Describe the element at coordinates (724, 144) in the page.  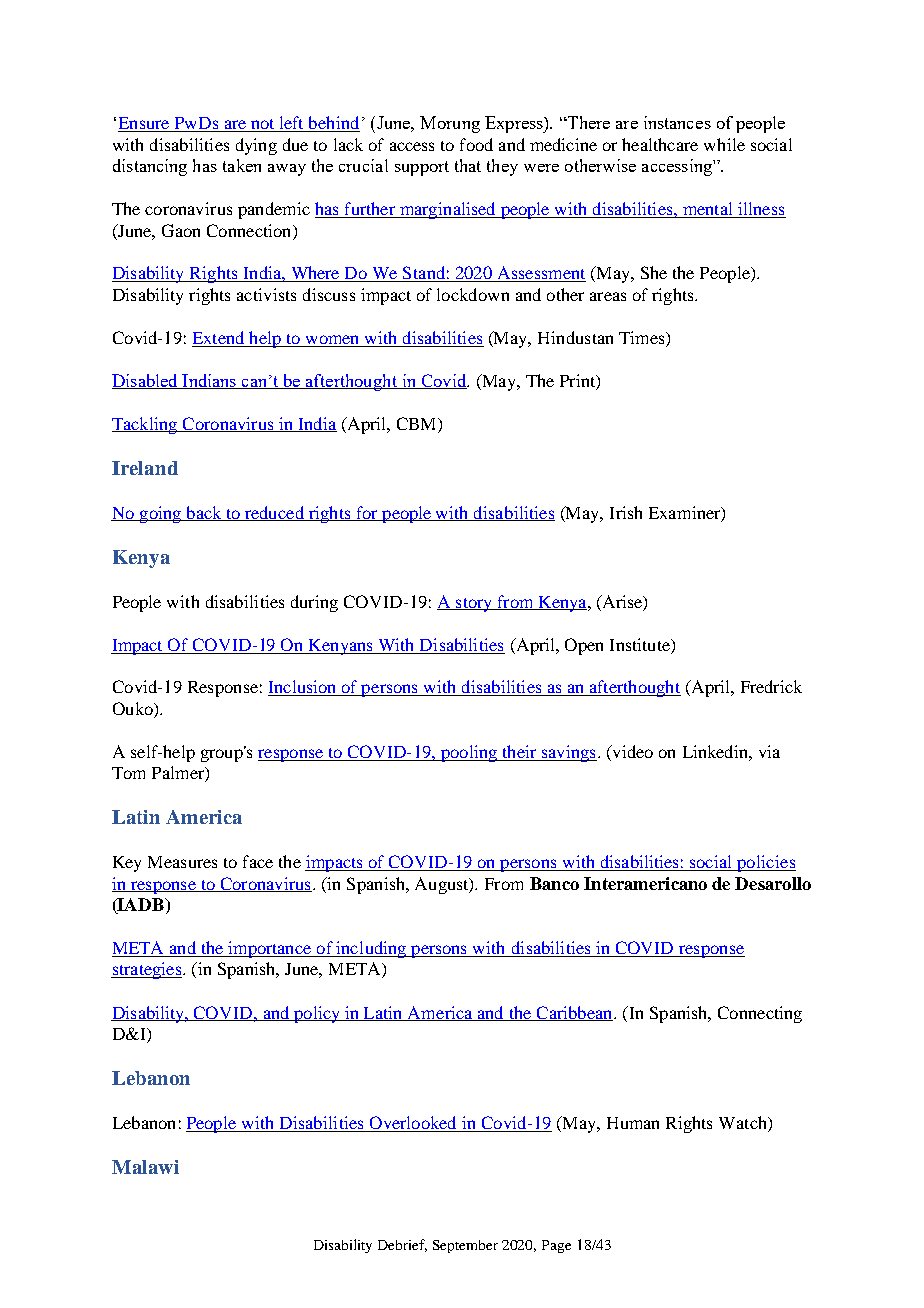
I see `while` at that location.
